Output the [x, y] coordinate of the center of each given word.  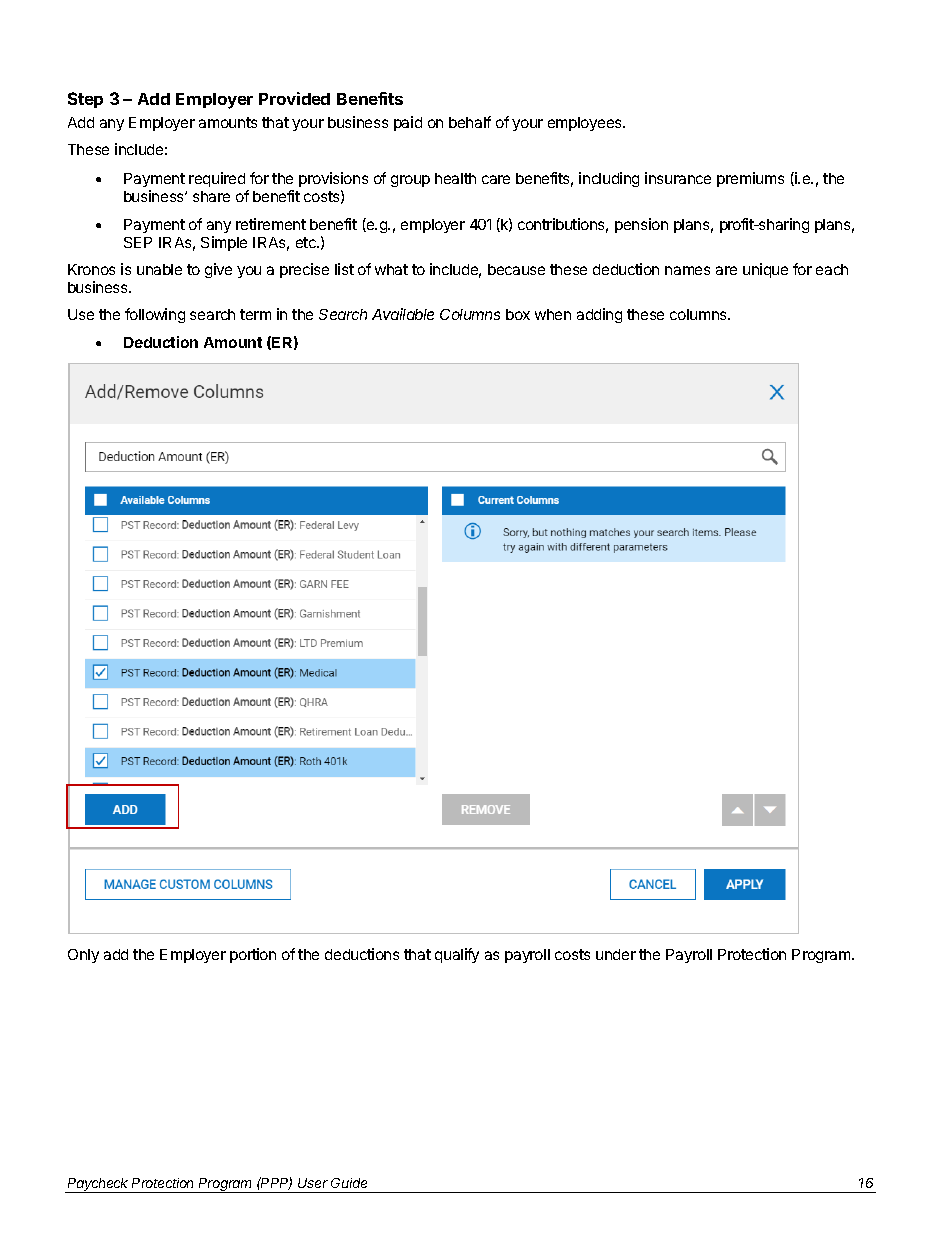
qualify [457, 955]
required [217, 179]
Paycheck [99, 1185]
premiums [750, 179]
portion [253, 955]
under [616, 954]
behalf [470, 122]
